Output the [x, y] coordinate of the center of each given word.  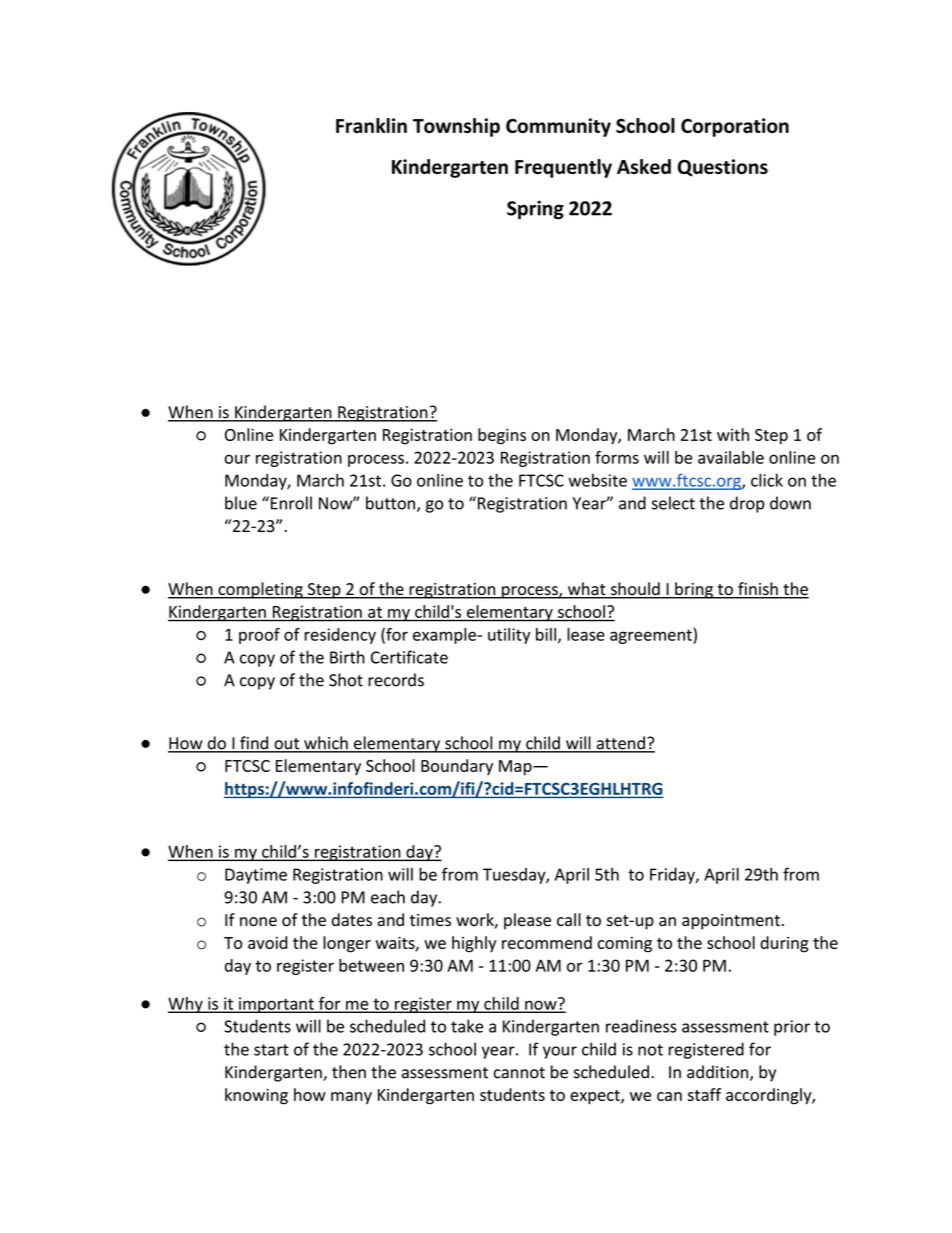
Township [456, 127]
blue [241, 503]
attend [620, 744]
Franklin [371, 125]
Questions [723, 168]
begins [502, 436]
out [287, 745]
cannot [519, 1073]
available [731, 457]
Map [516, 768]
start [271, 1050]
